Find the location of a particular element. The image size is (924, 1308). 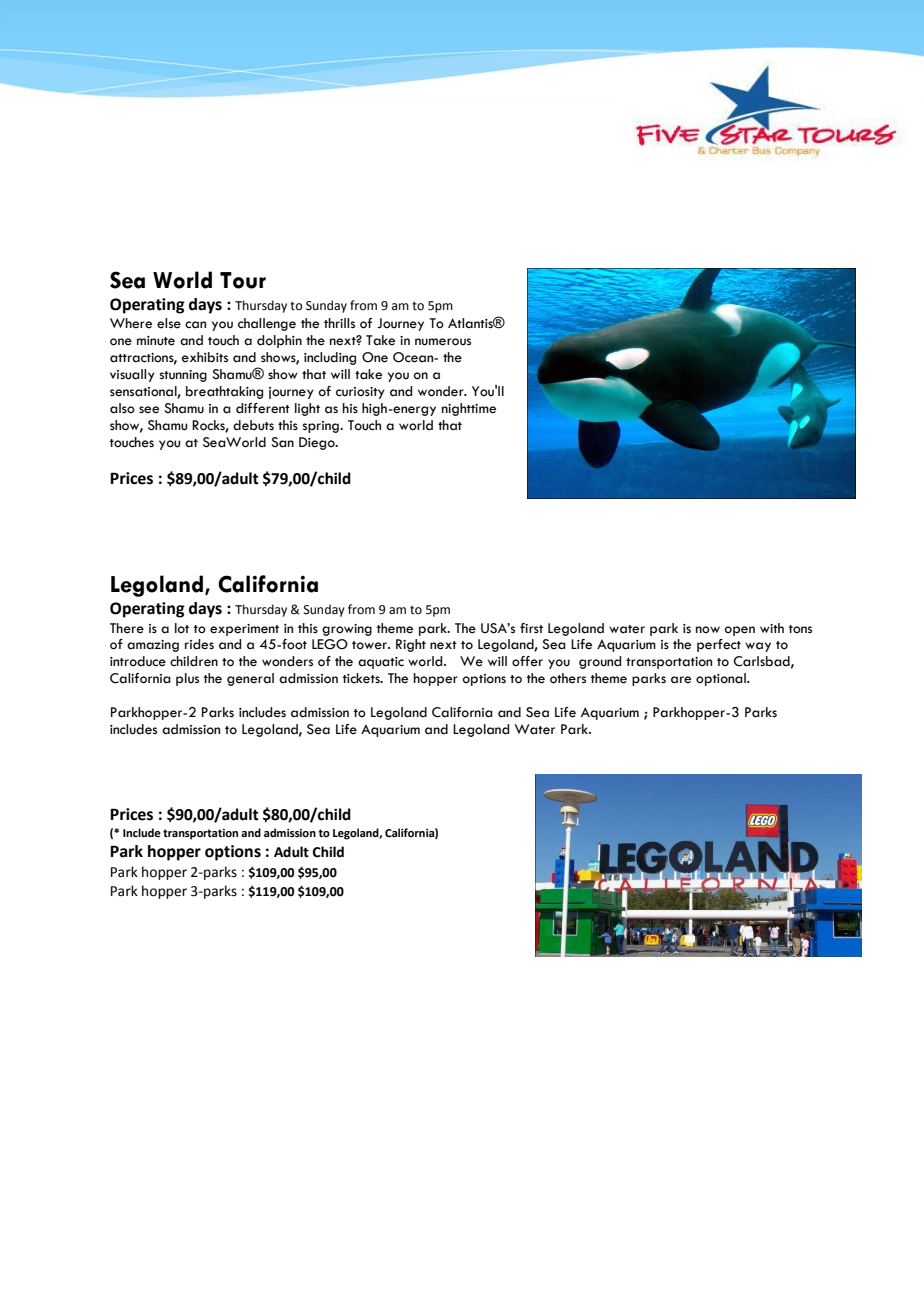

nighttime is located at coordinates (469, 409).
